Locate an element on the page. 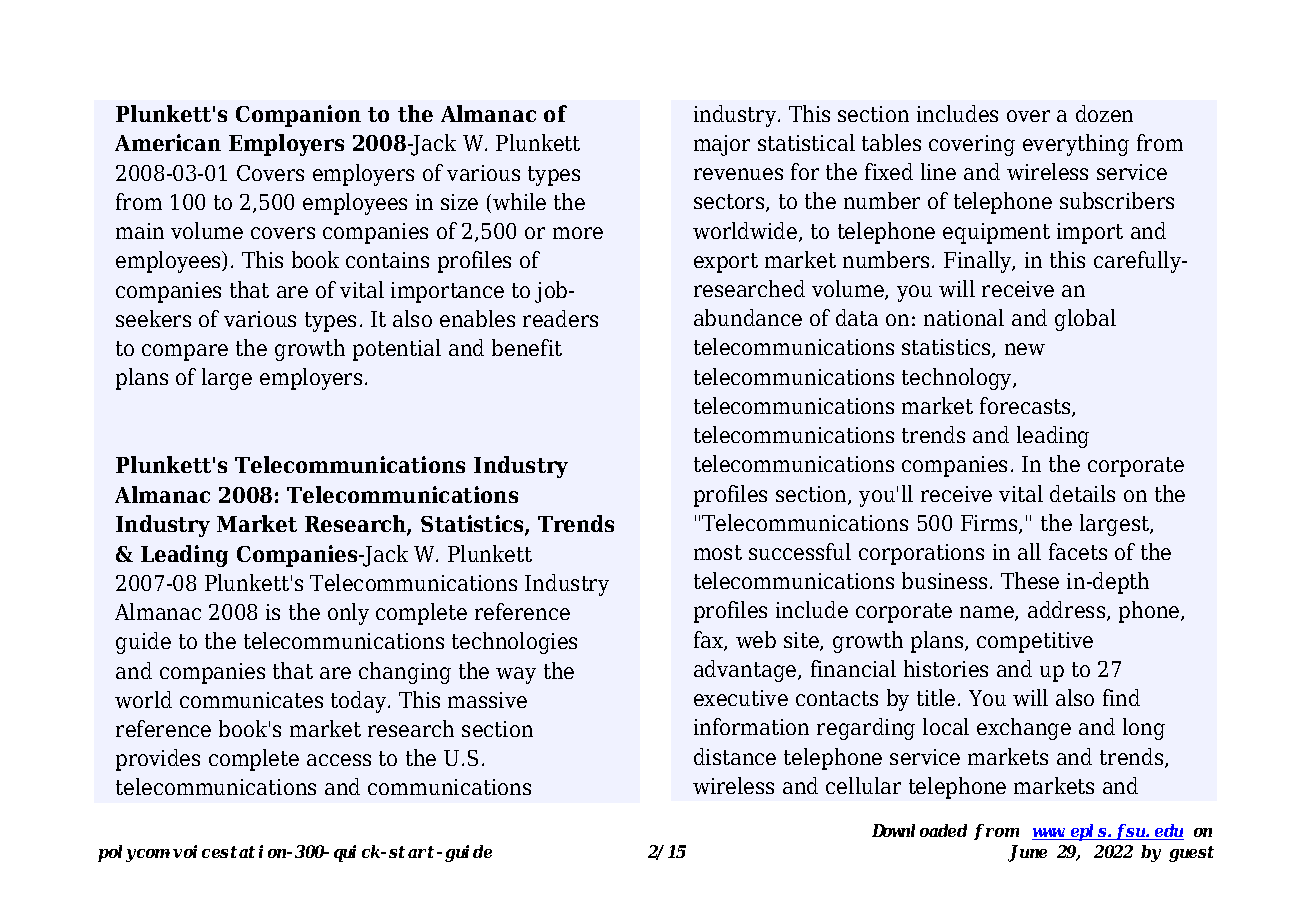 The width and height of the image is (1311, 924). access is located at coordinates (339, 760).
